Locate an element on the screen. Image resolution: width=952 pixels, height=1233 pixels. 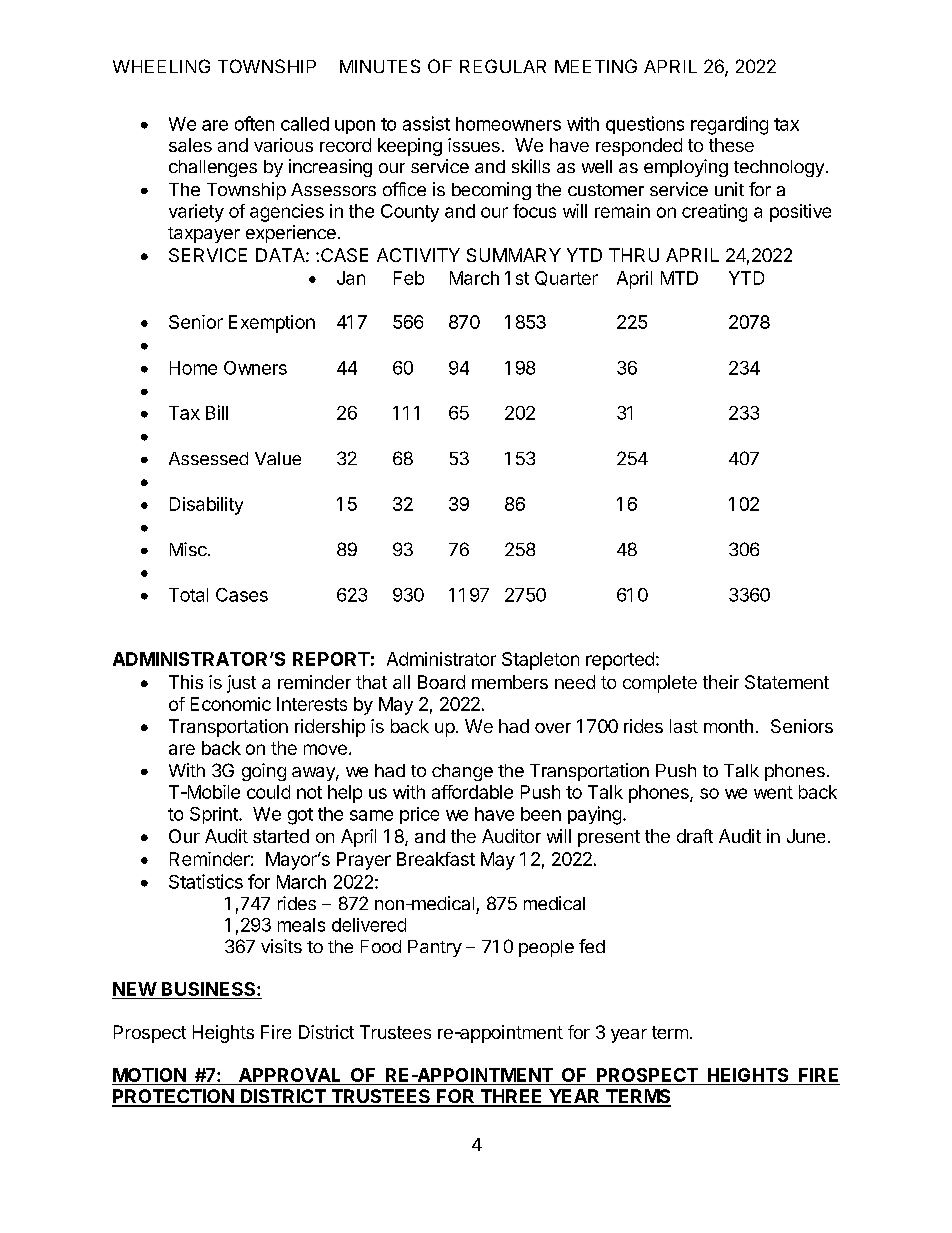
PROTECTION is located at coordinates (174, 1097).
